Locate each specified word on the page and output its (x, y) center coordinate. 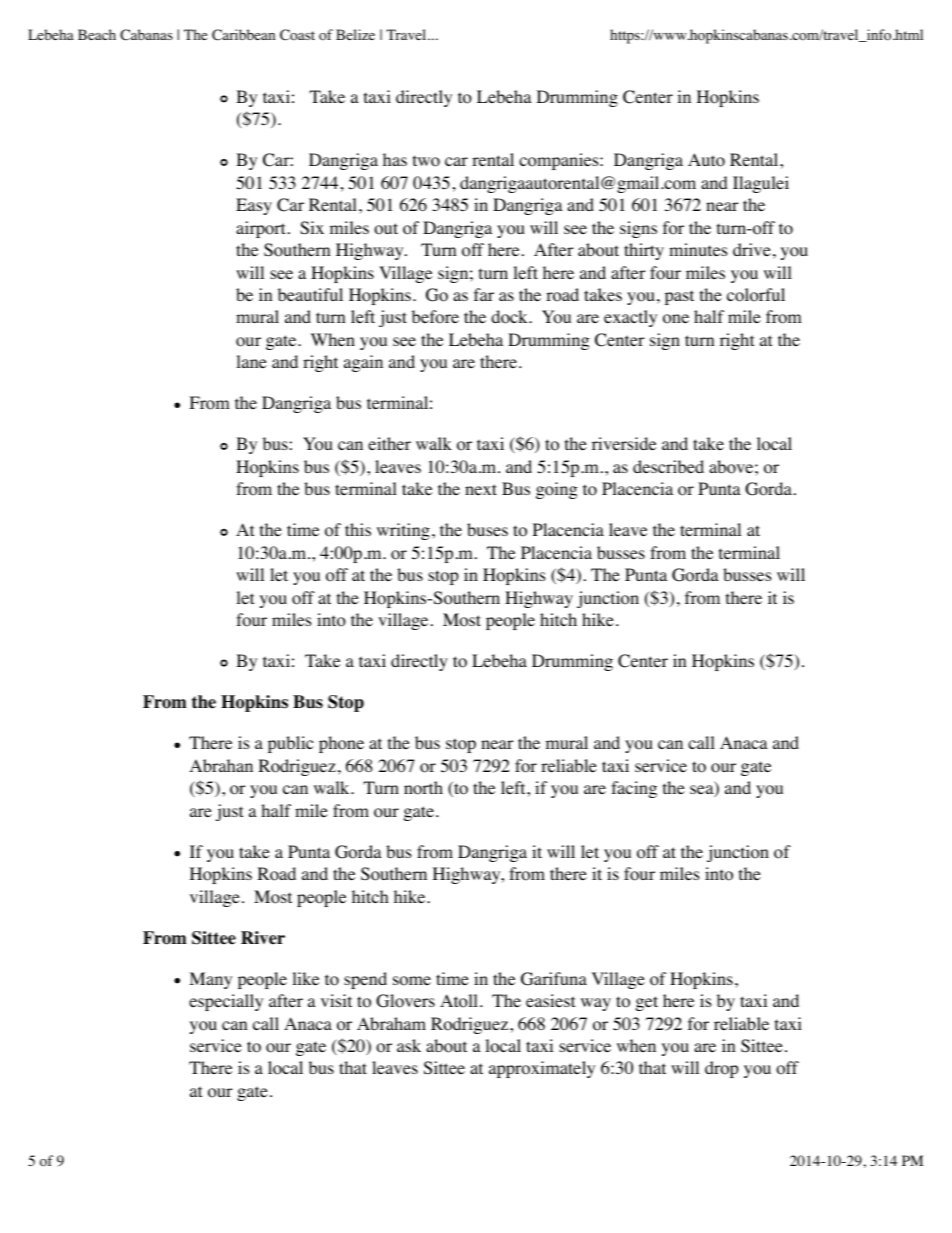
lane (251, 361)
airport (260, 229)
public (291, 744)
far (484, 294)
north (423, 788)
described (668, 466)
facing (634, 789)
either (389, 443)
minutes (698, 249)
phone (341, 744)
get (647, 1003)
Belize (355, 34)
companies (560, 161)
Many (210, 980)
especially (226, 1002)
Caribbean (243, 35)
